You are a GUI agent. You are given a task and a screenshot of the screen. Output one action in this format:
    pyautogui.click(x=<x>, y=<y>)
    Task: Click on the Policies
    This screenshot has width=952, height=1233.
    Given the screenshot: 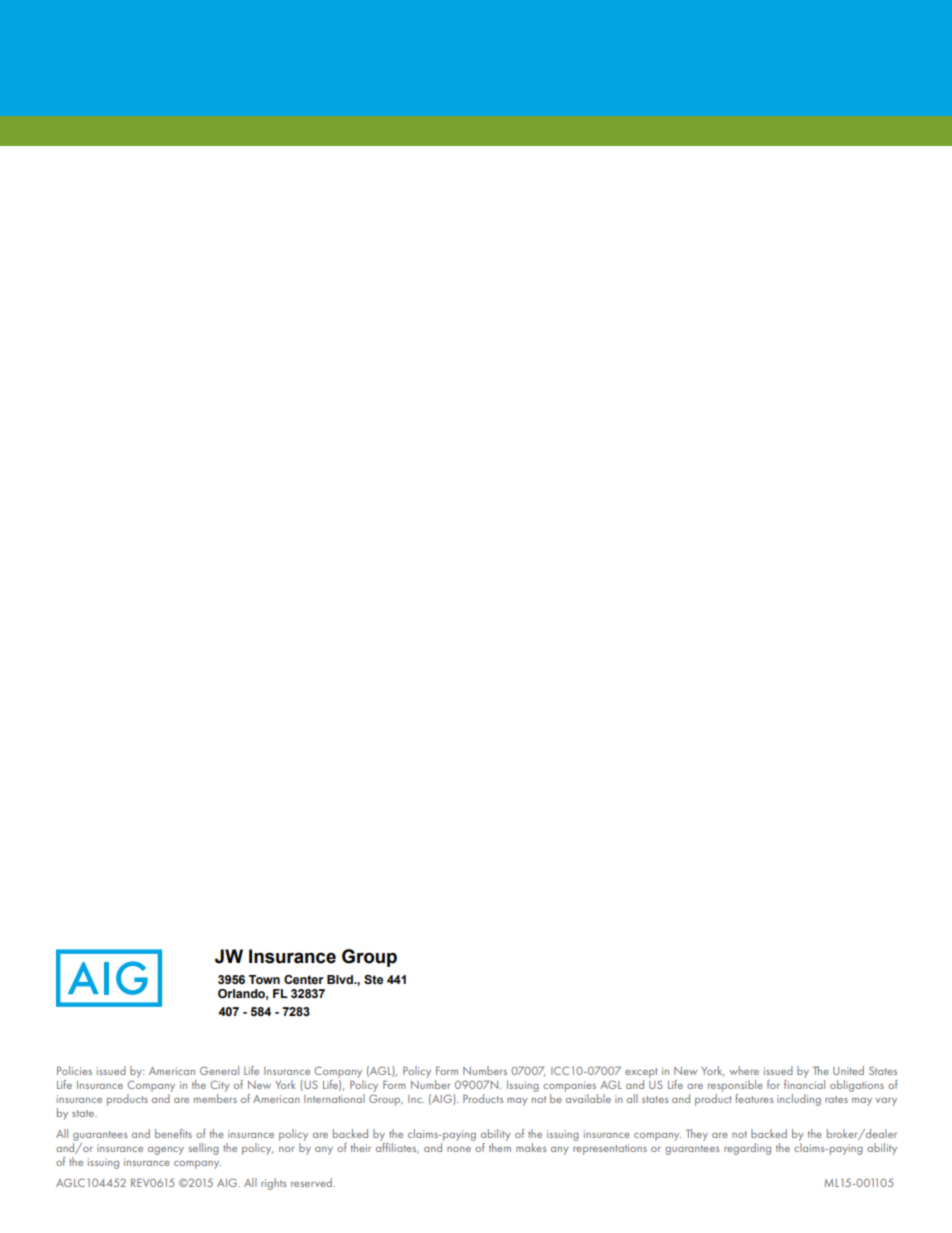 What is the action you would take?
    pyautogui.click(x=74, y=1070)
